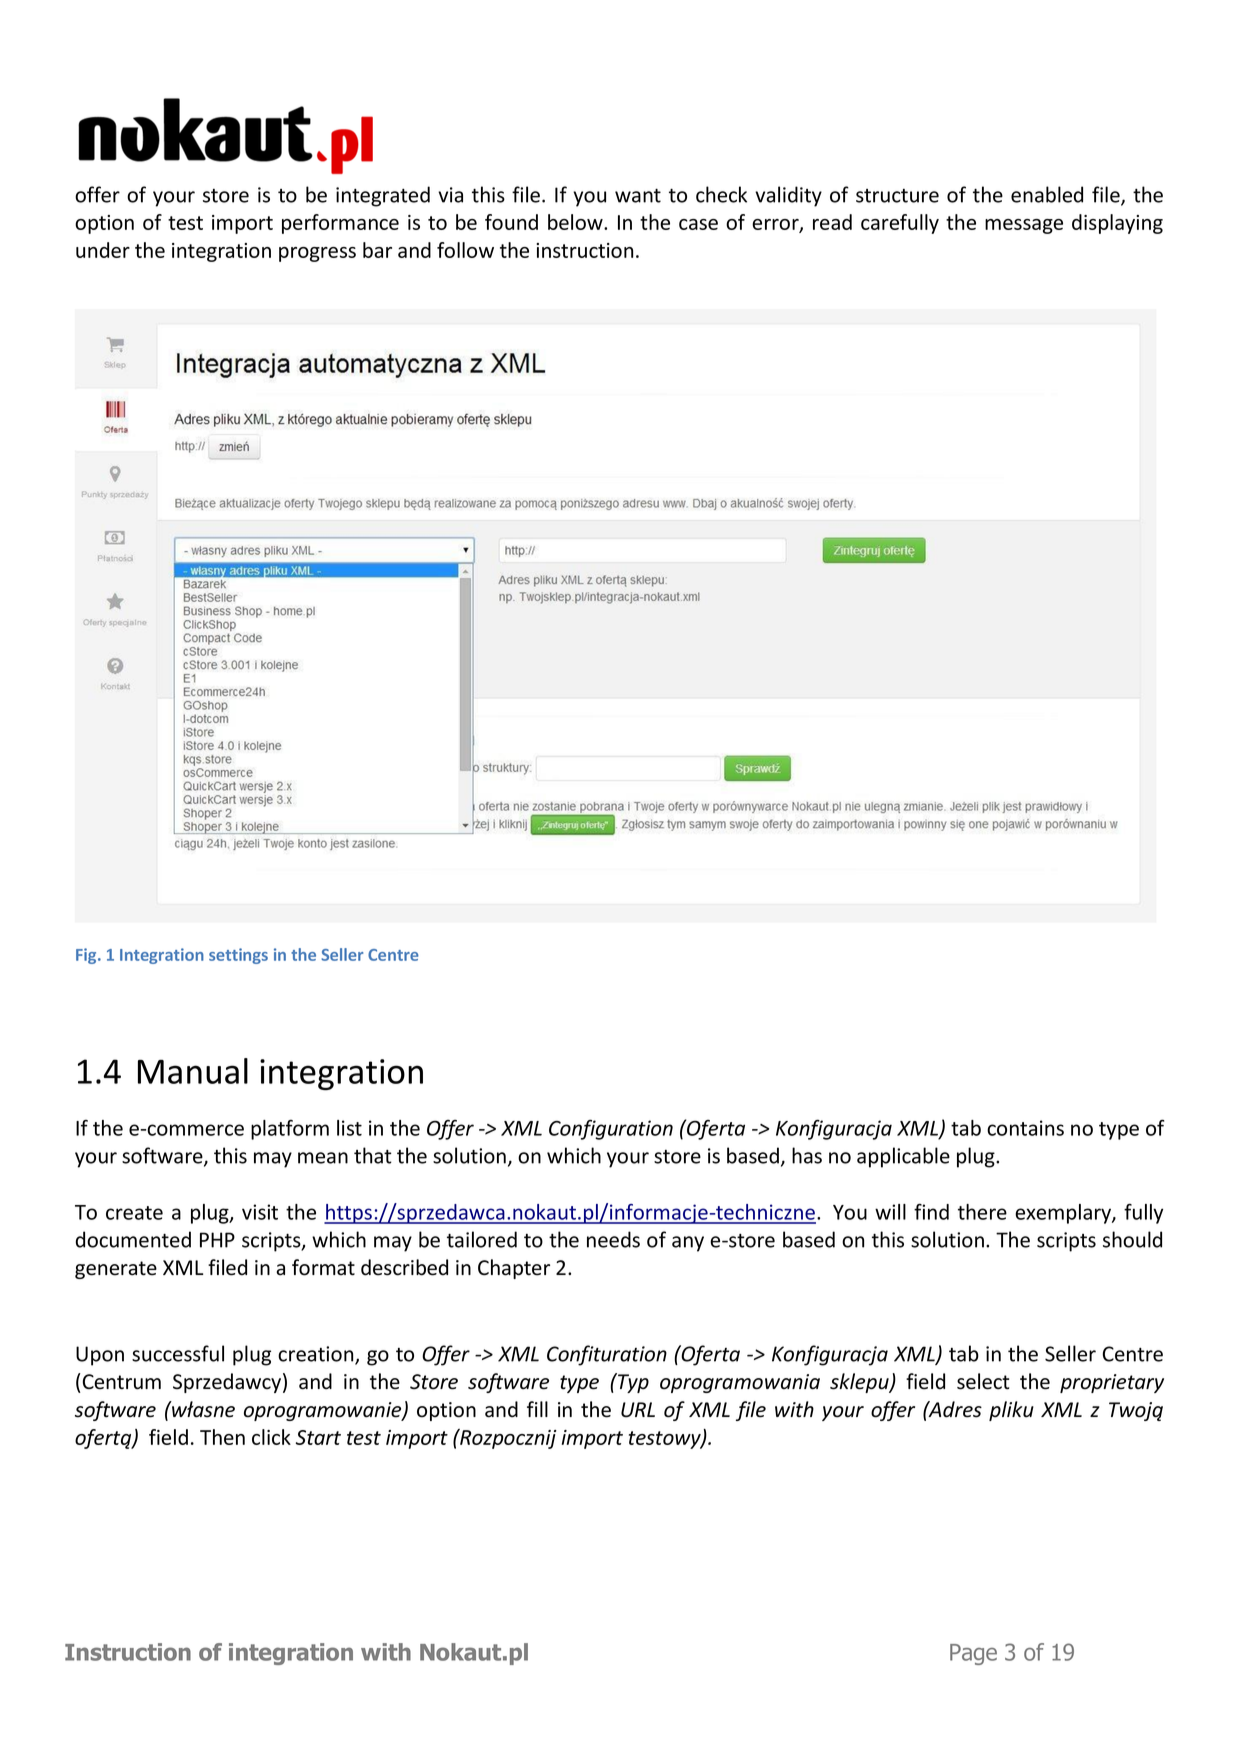  I want to click on progress, so click(317, 254).
